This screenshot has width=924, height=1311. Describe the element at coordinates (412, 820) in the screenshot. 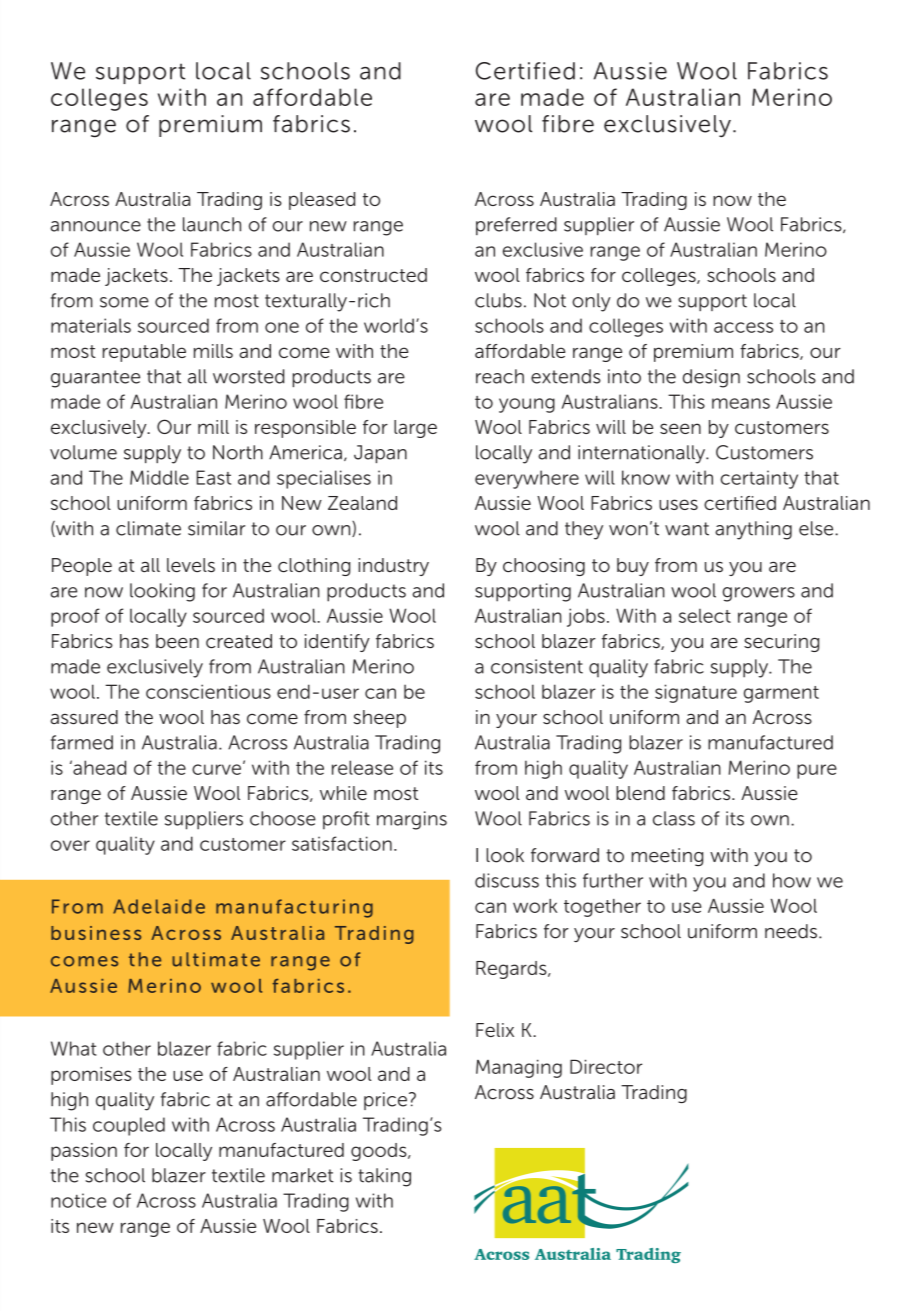

I see `margins` at that location.
